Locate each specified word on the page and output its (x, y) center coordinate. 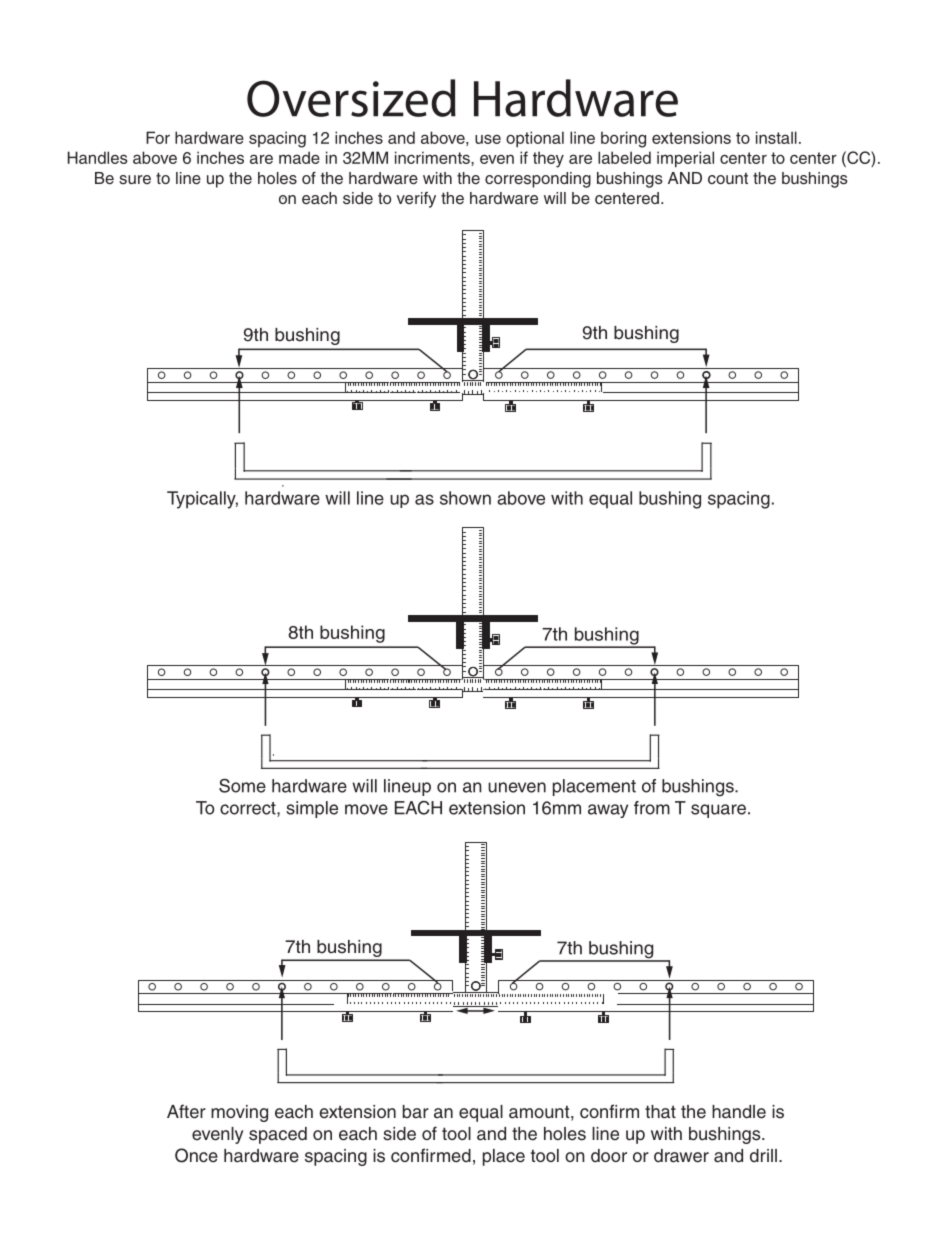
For (158, 137)
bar (416, 1112)
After (186, 1111)
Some (242, 785)
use (488, 139)
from (652, 808)
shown (465, 498)
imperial (685, 159)
